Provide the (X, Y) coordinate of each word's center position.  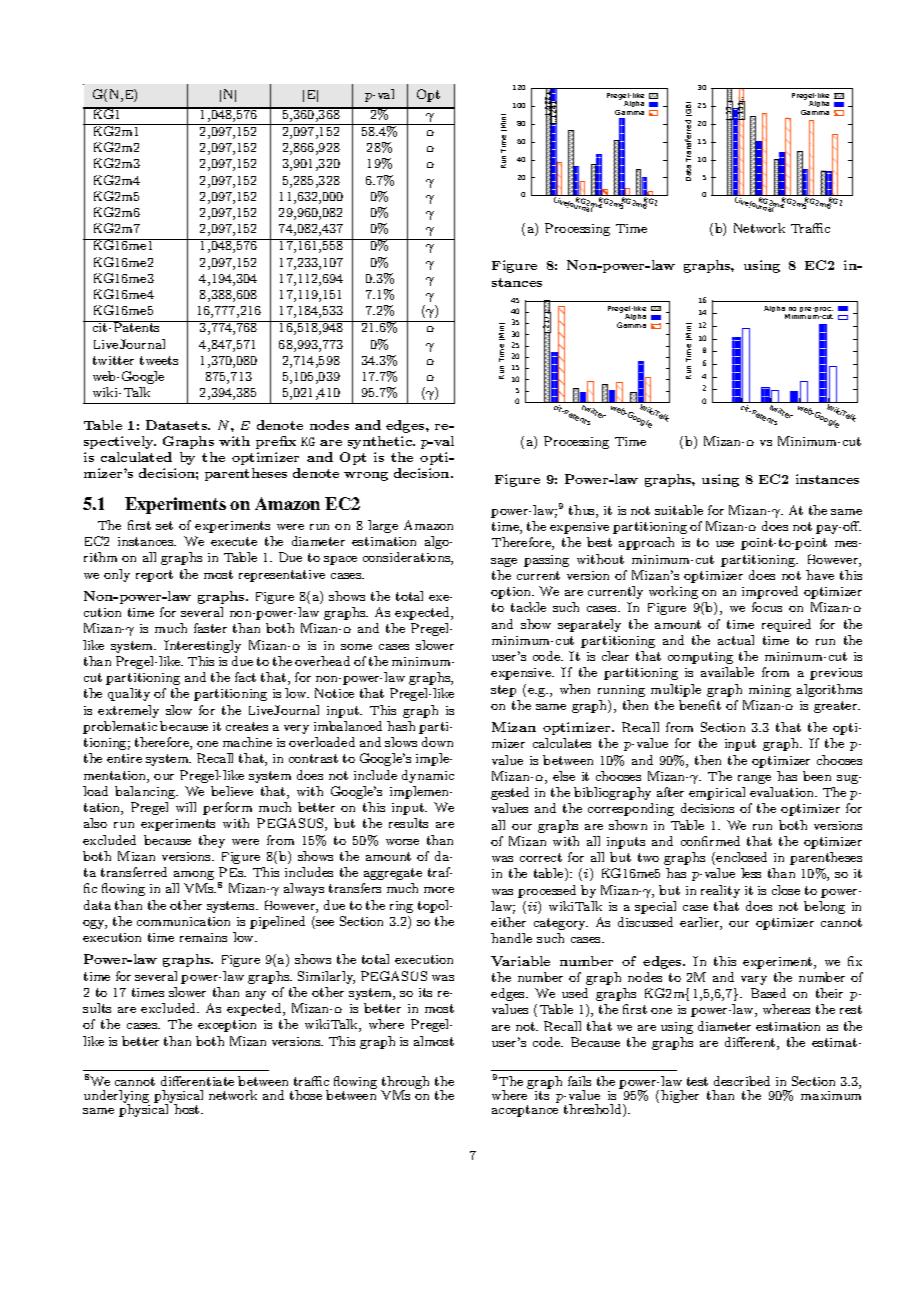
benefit (700, 705)
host (188, 1109)
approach (646, 543)
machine (247, 742)
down (437, 742)
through (405, 1084)
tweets (159, 360)
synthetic (381, 442)
